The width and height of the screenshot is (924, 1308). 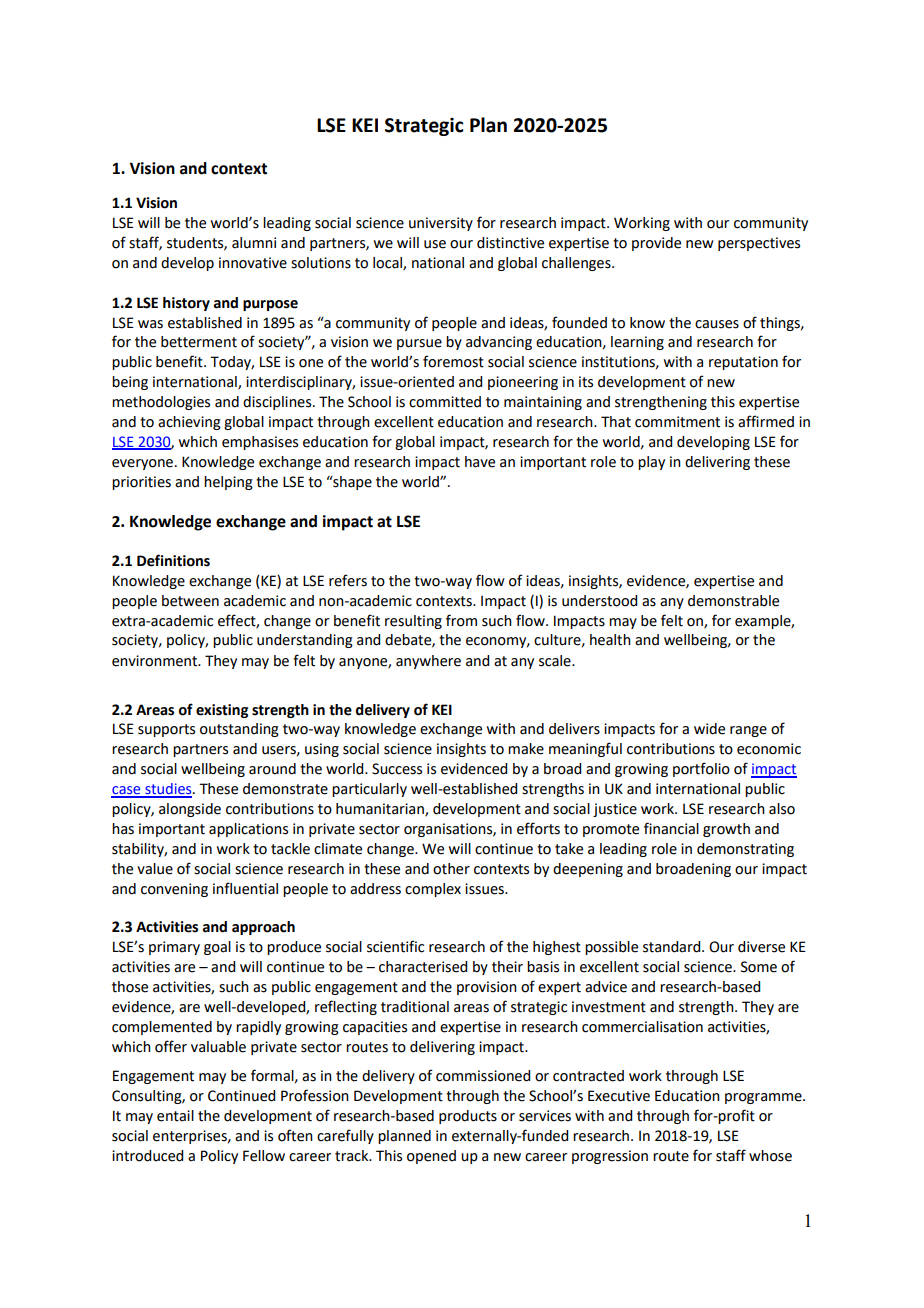 What do you see at coordinates (709, 729) in the screenshot?
I see `wide` at bounding box center [709, 729].
